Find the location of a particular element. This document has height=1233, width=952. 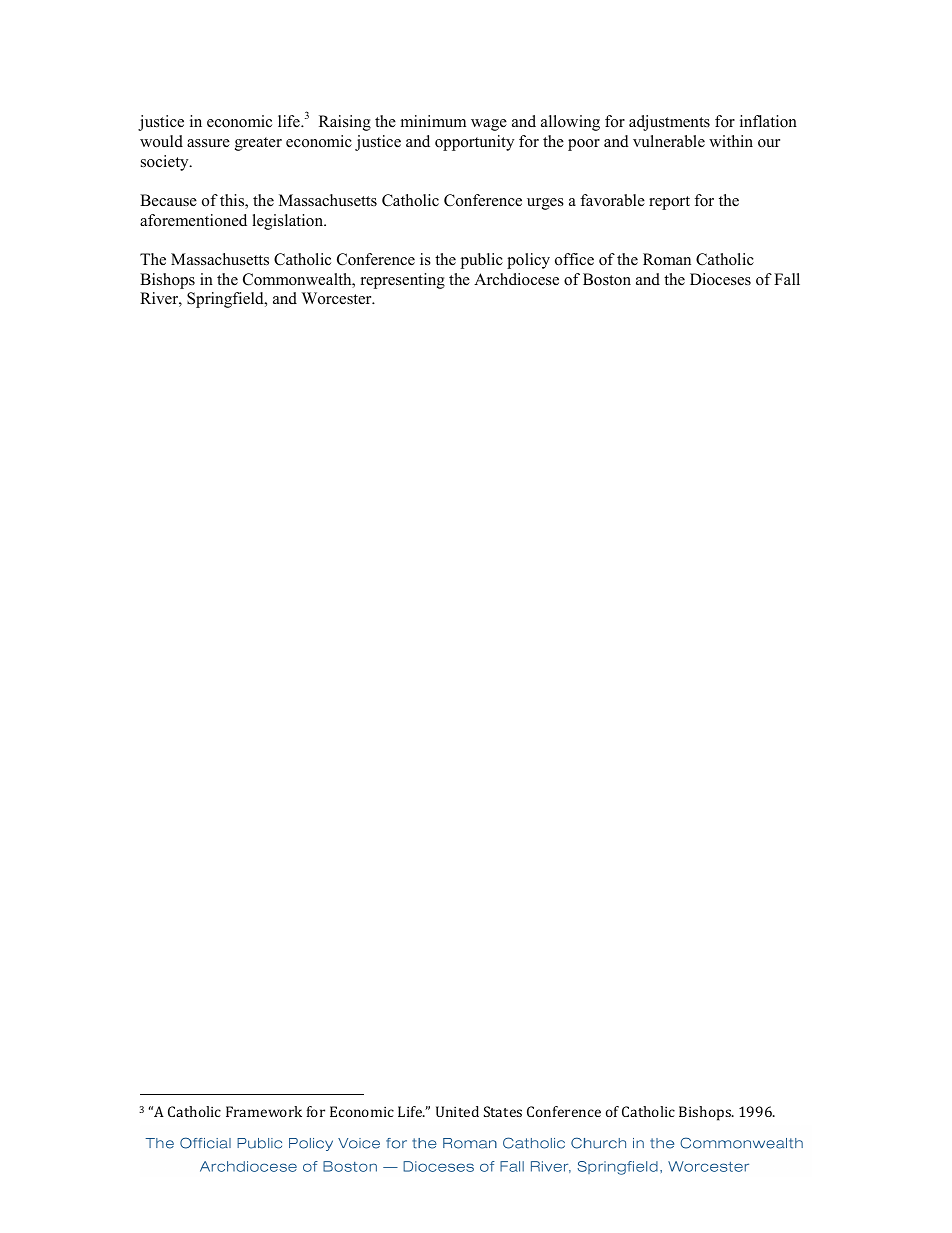

within is located at coordinates (731, 141).
